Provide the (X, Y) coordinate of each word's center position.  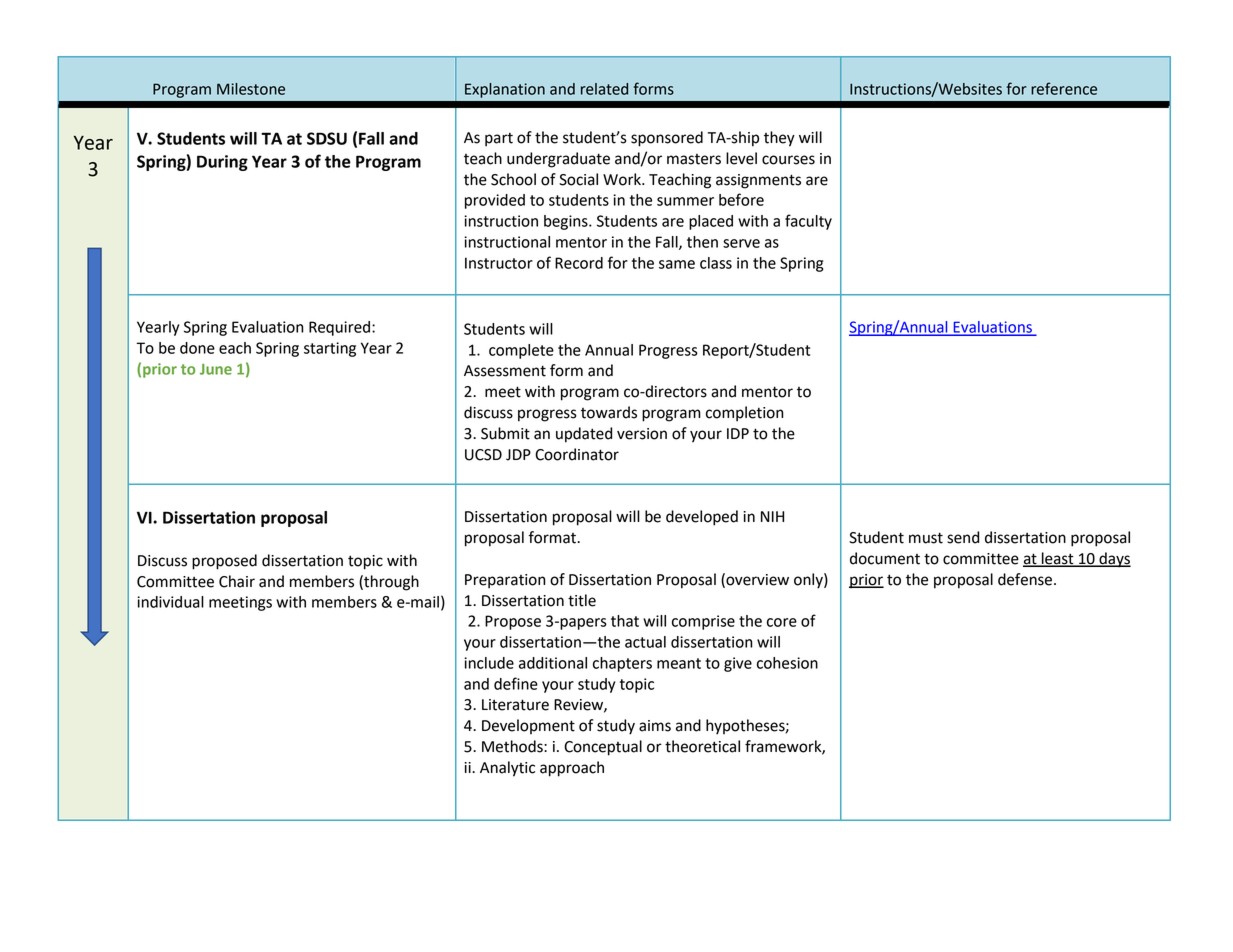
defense (1026, 579)
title (582, 600)
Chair (237, 581)
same (677, 264)
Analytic (507, 769)
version (642, 434)
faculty (808, 222)
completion (745, 414)
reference (1064, 88)
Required (339, 328)
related (604, 89)
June (216, 369)
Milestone (251, 89)
